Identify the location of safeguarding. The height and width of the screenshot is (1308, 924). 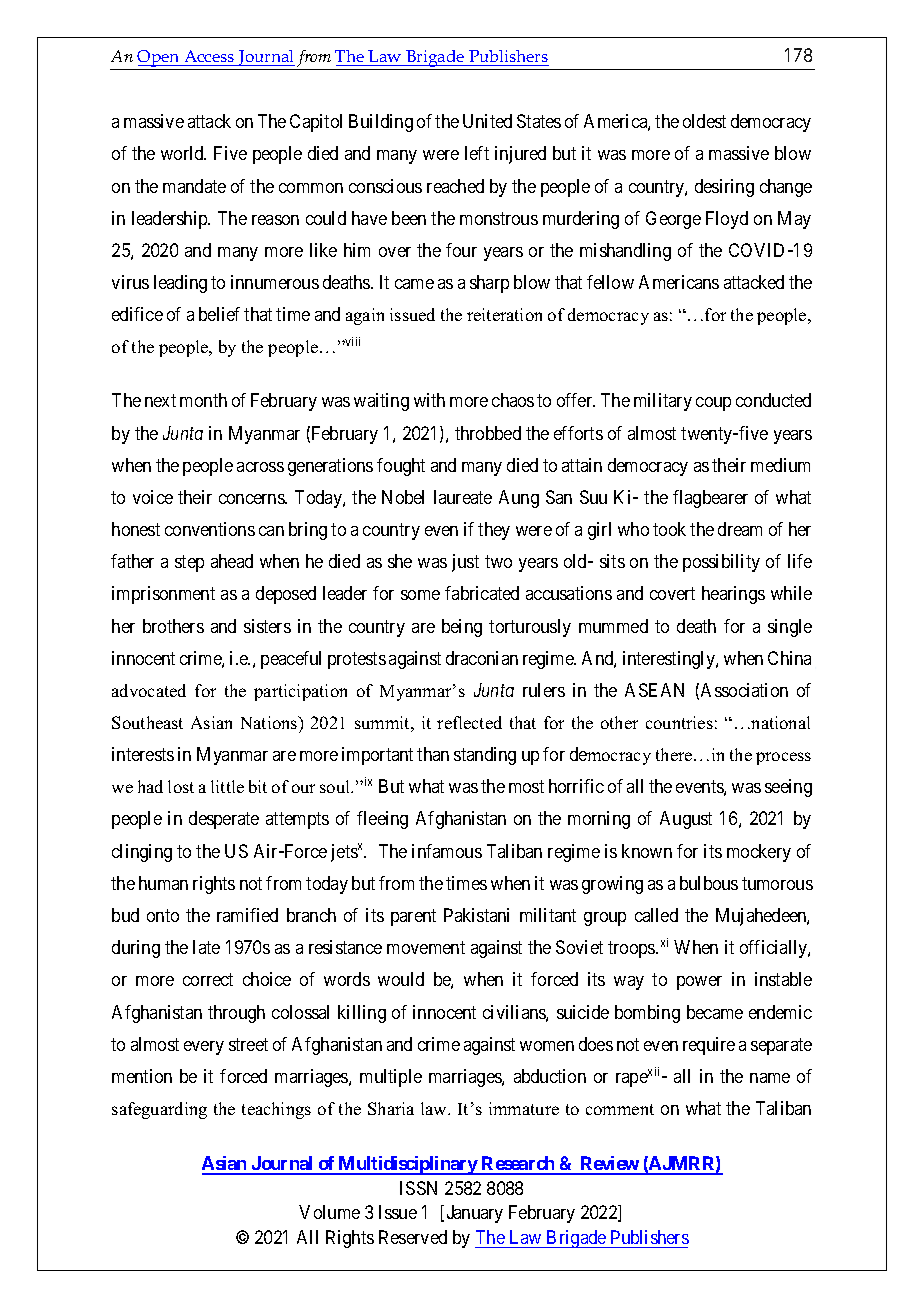
(159, 1110).
